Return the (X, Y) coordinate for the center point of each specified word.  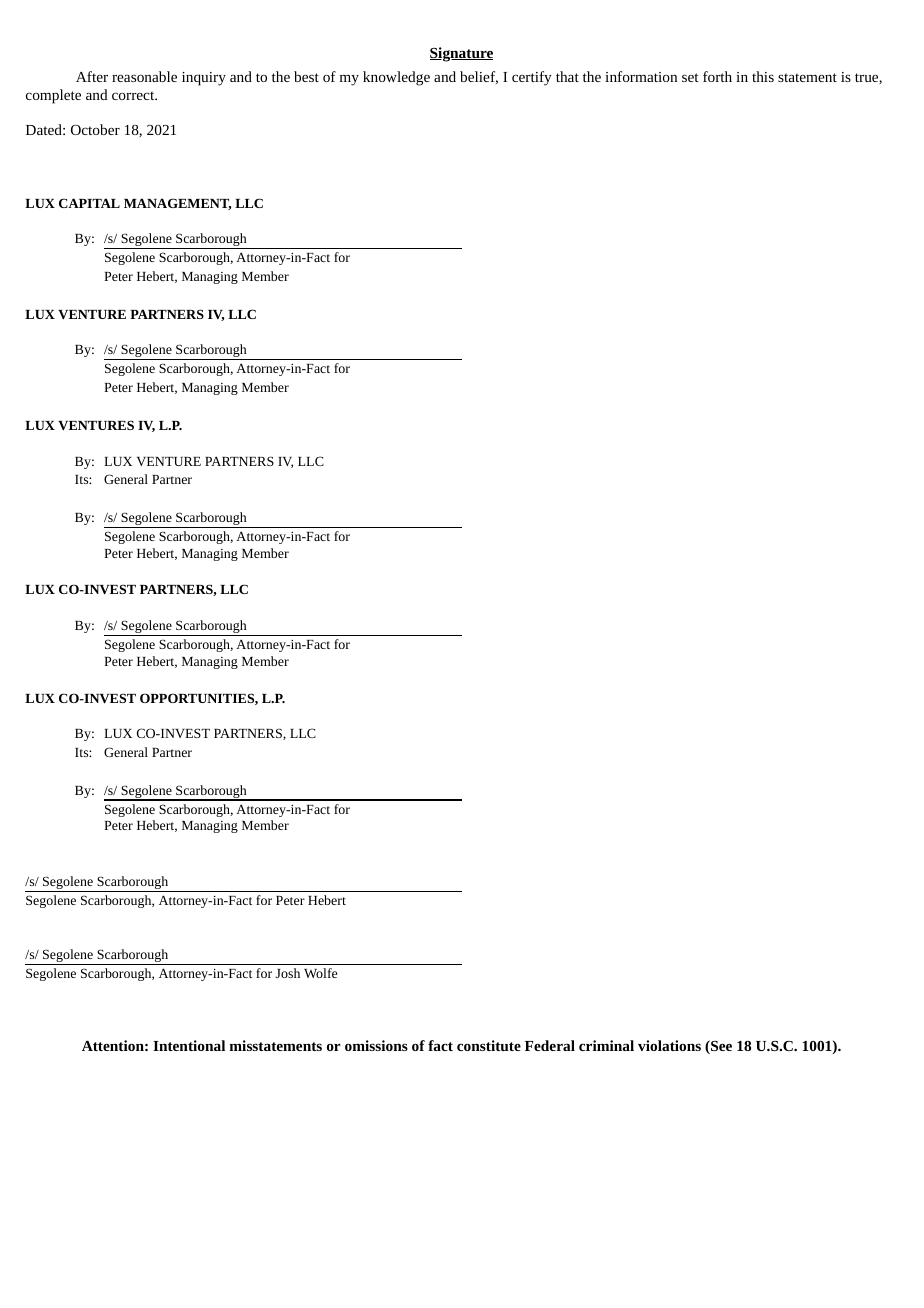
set (690, 77)
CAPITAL (89, 203)
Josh (287, 973)
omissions (376, 1045)
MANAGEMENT (177, 204)
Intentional (189, 1045)
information (641, 76)
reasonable (144, 76)
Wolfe (320, 973)
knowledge (396, 78)
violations (669, 1045)
